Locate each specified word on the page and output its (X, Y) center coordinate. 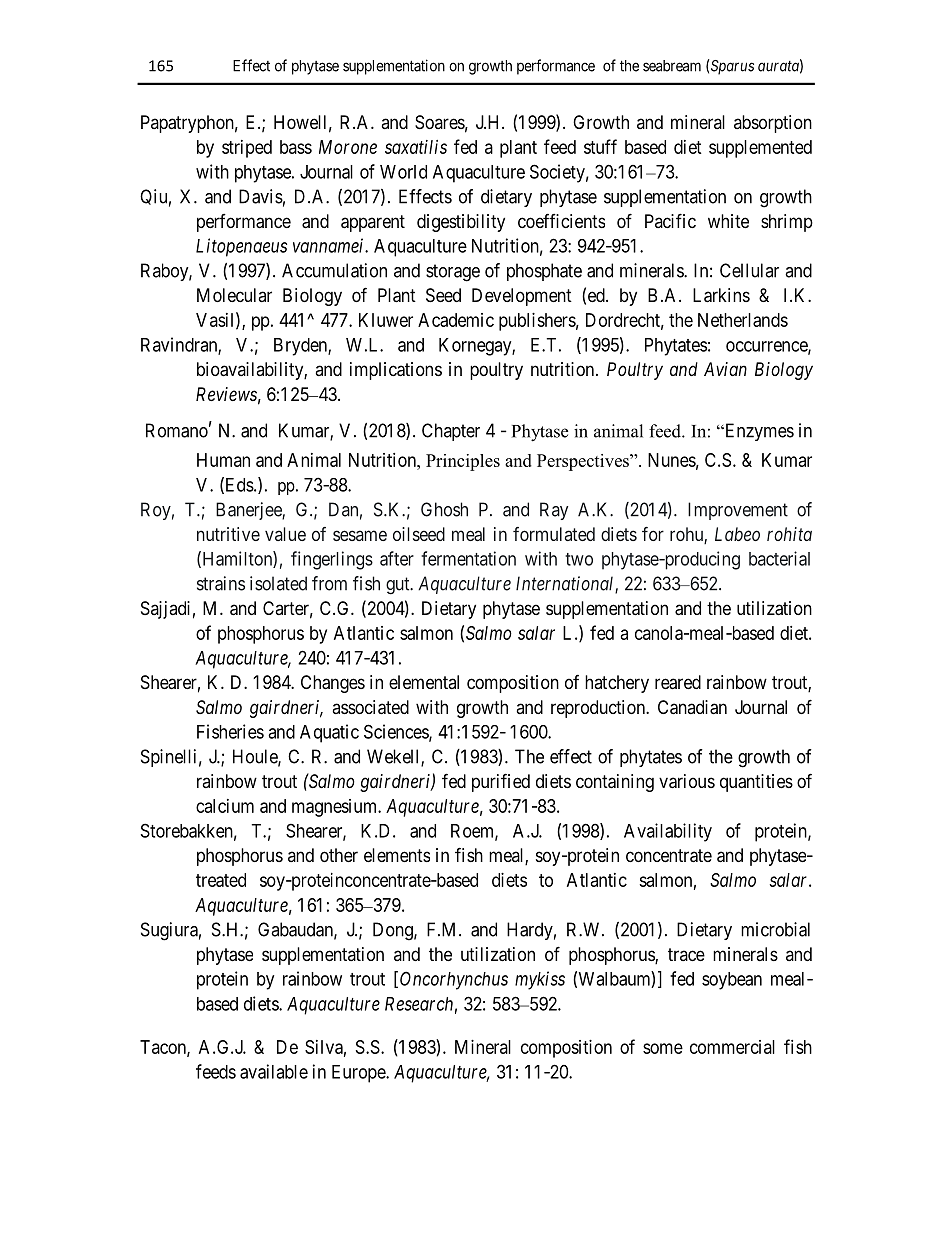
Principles (463, 462)
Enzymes (758, 432)
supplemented (760, 149)
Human (223, 460)
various (687, 781)
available (274, 1071)
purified (501, 782)
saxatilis (416, 147)
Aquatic (329, 733)
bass (296, 147)
